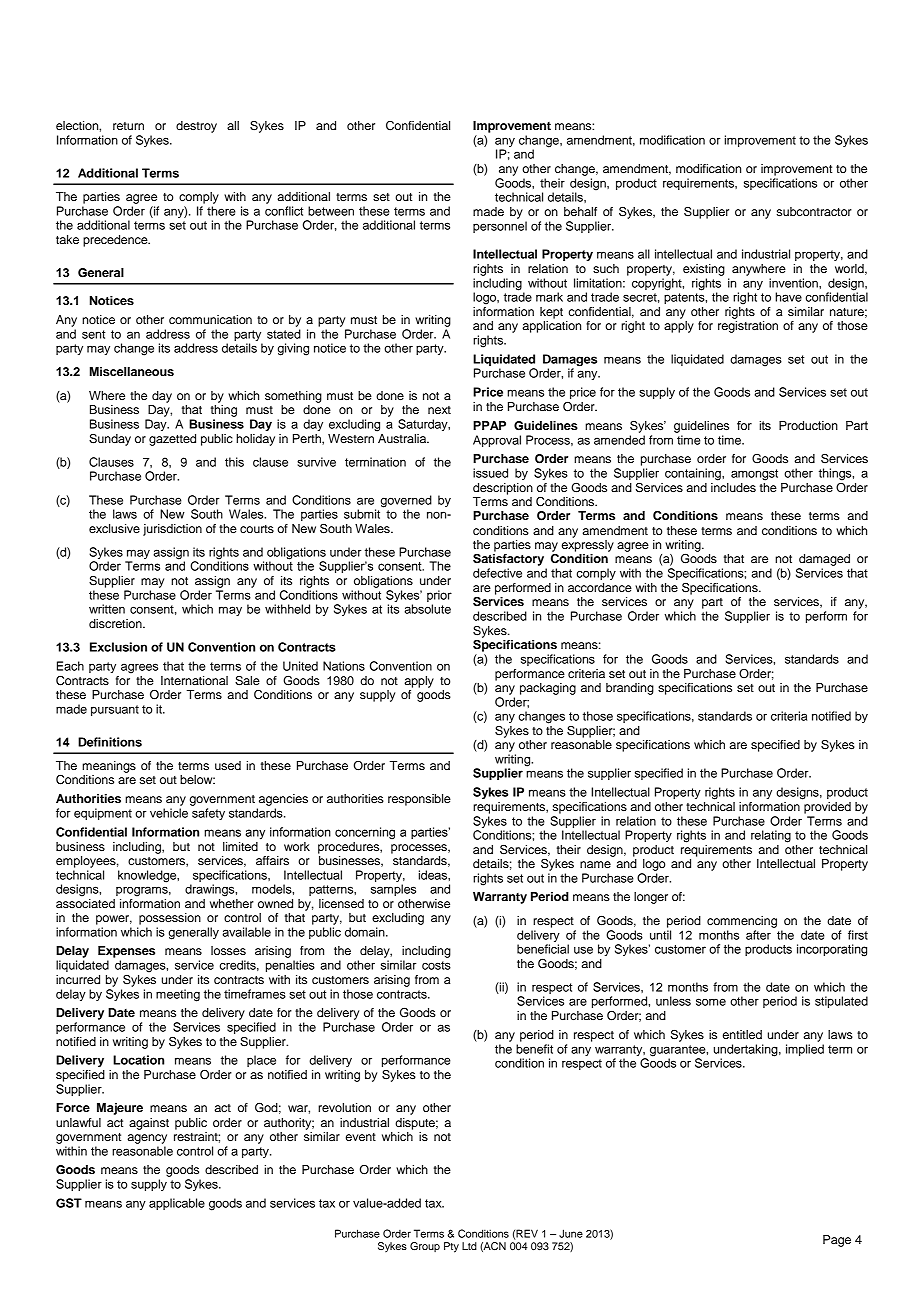 This screenshot has width=924, height=1308. What do you see at coordinates (548, 689) in the screenshot?
I see `packaging` at bounding box center [548, 689].
